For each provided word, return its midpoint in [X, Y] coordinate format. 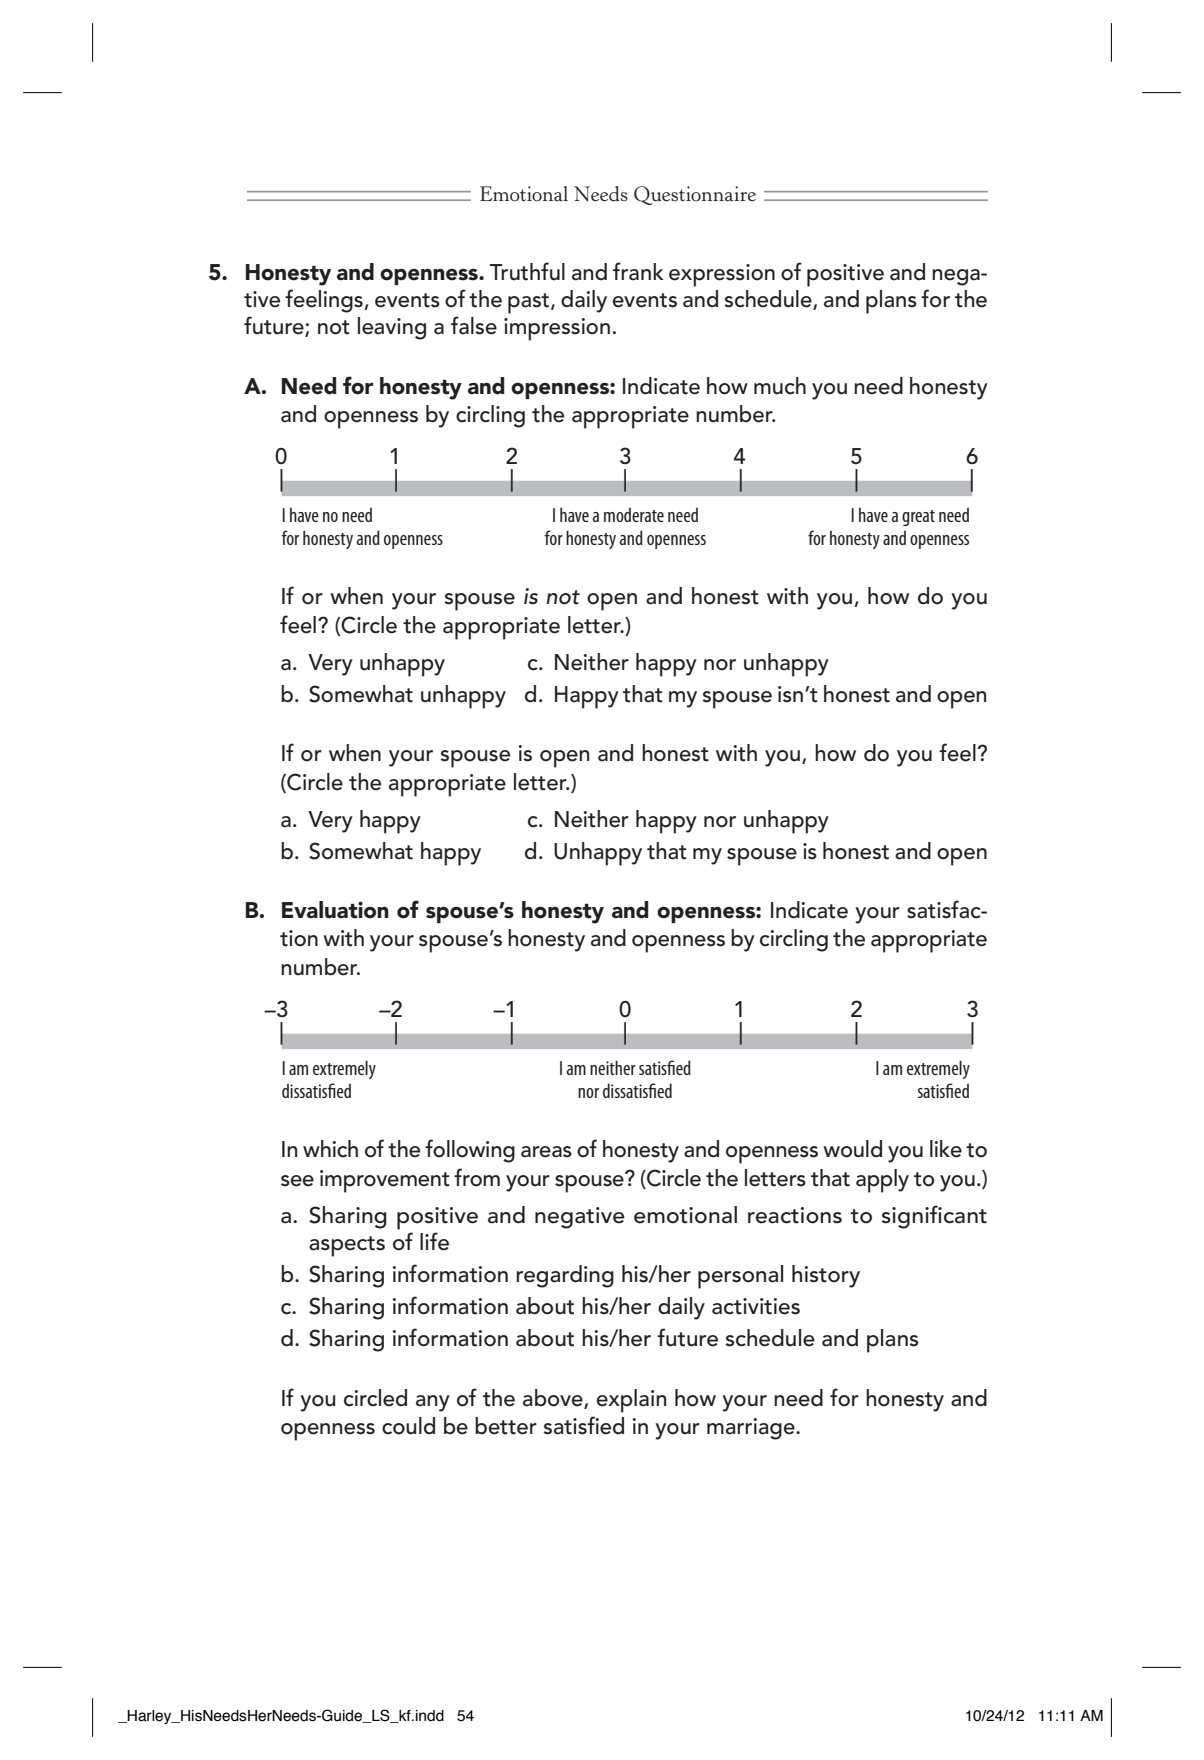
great [918, 518]
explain [632, 1401]
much [780, 386]
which [330, 1149]
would [852, 1149]
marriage [752, 1429]
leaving [392, 328]
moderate [634, 515]
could [408, 1426]
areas [546, 1152]
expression [722, 275]
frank [638, 271]
